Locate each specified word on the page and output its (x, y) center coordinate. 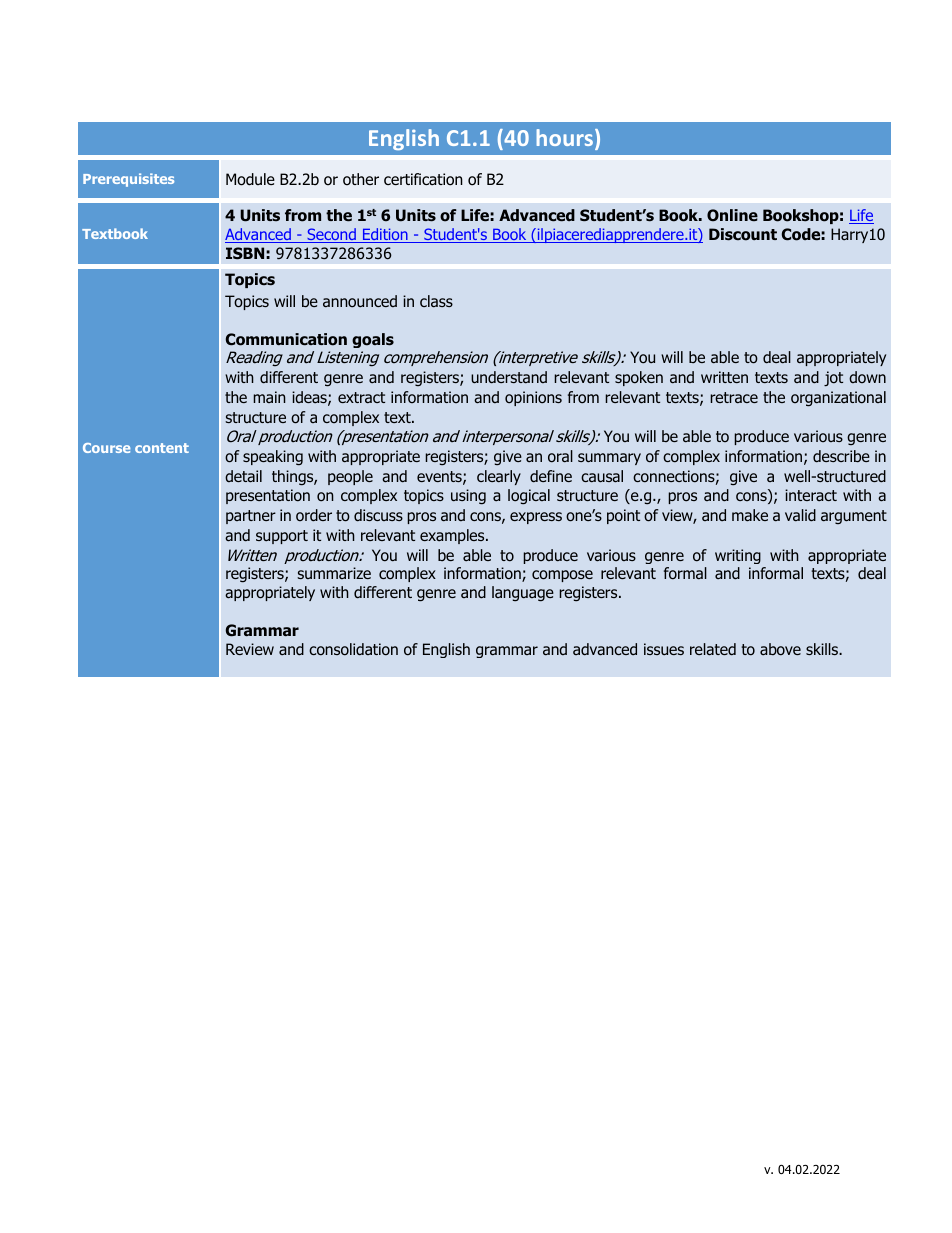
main (269, 397)
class (436, 301)
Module (250, 179)
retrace (734, 397)
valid (800, 515)
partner (251, 517)
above (780, 649)
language (523, 593)
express (536, 518)
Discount (743, 234)
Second (331, 235)
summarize (334, 573)
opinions (533, 398)
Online (732, 215)
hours (566, 139)
